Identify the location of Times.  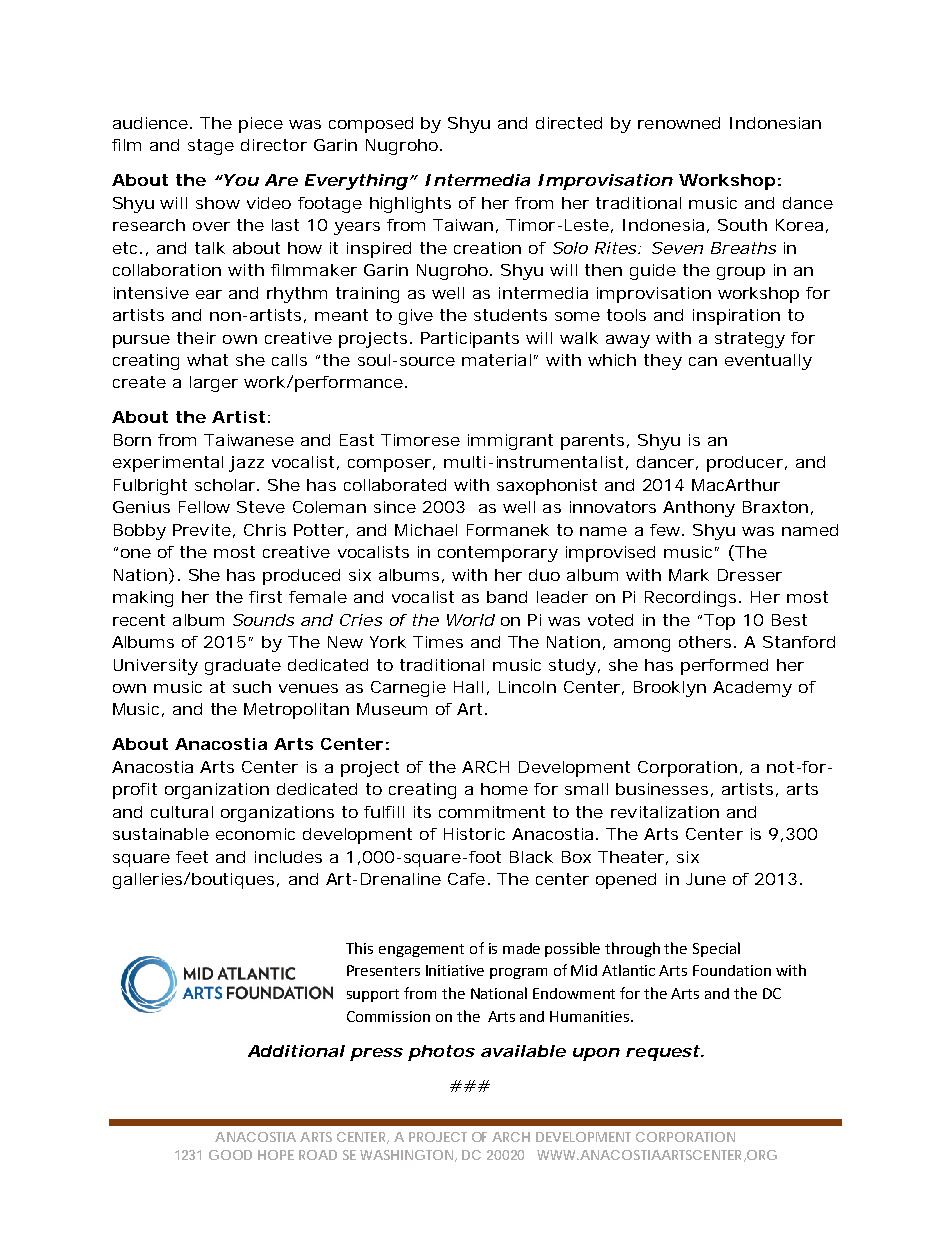
(438, 642).
